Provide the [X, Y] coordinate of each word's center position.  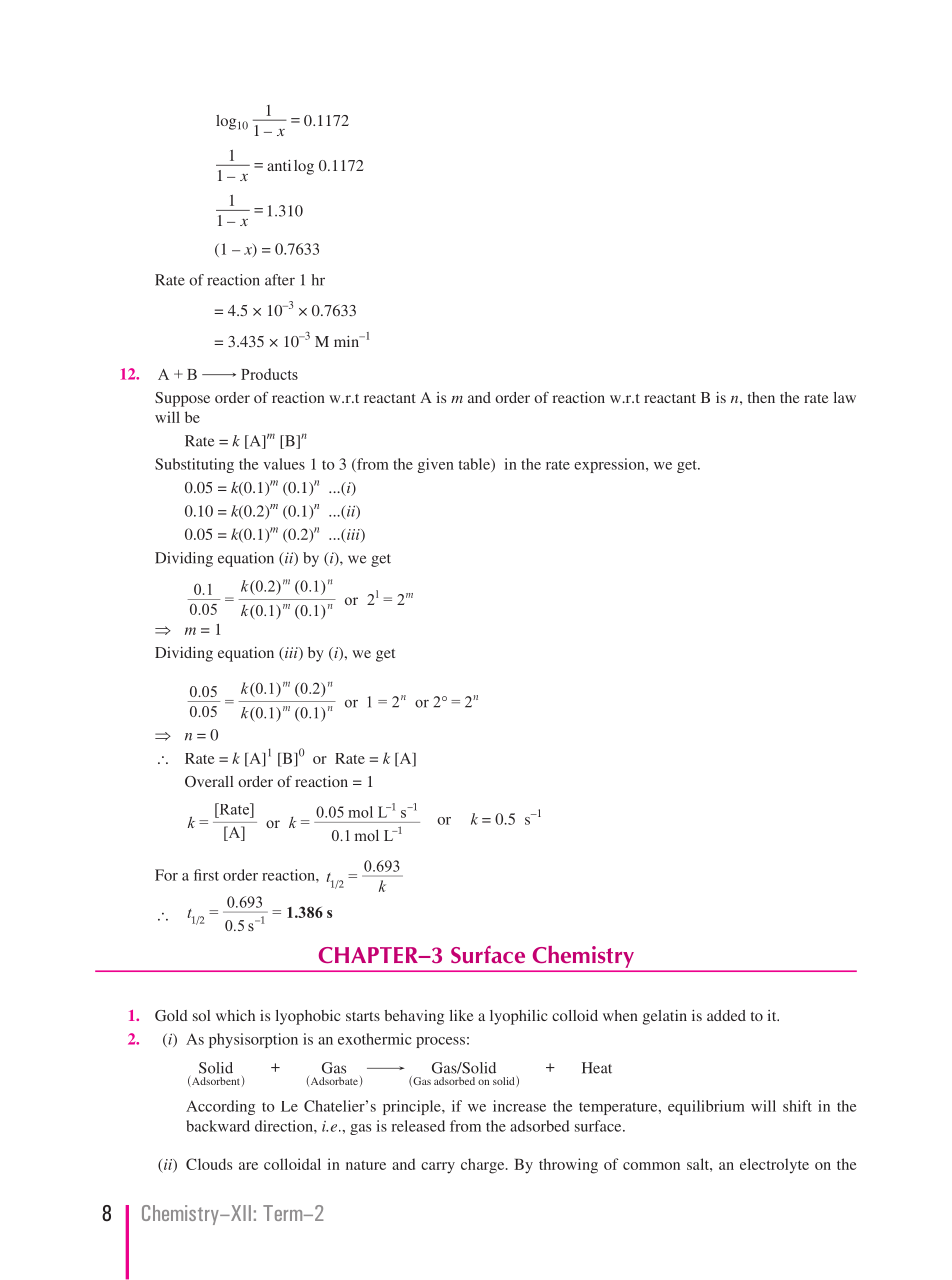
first [206, 875]
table [475, 465]
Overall [209, 781]
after [280, 280]
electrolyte [774, 1166]
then [761, 397]
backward [218, 1126]
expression [610, 465]
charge [484, 1166]
